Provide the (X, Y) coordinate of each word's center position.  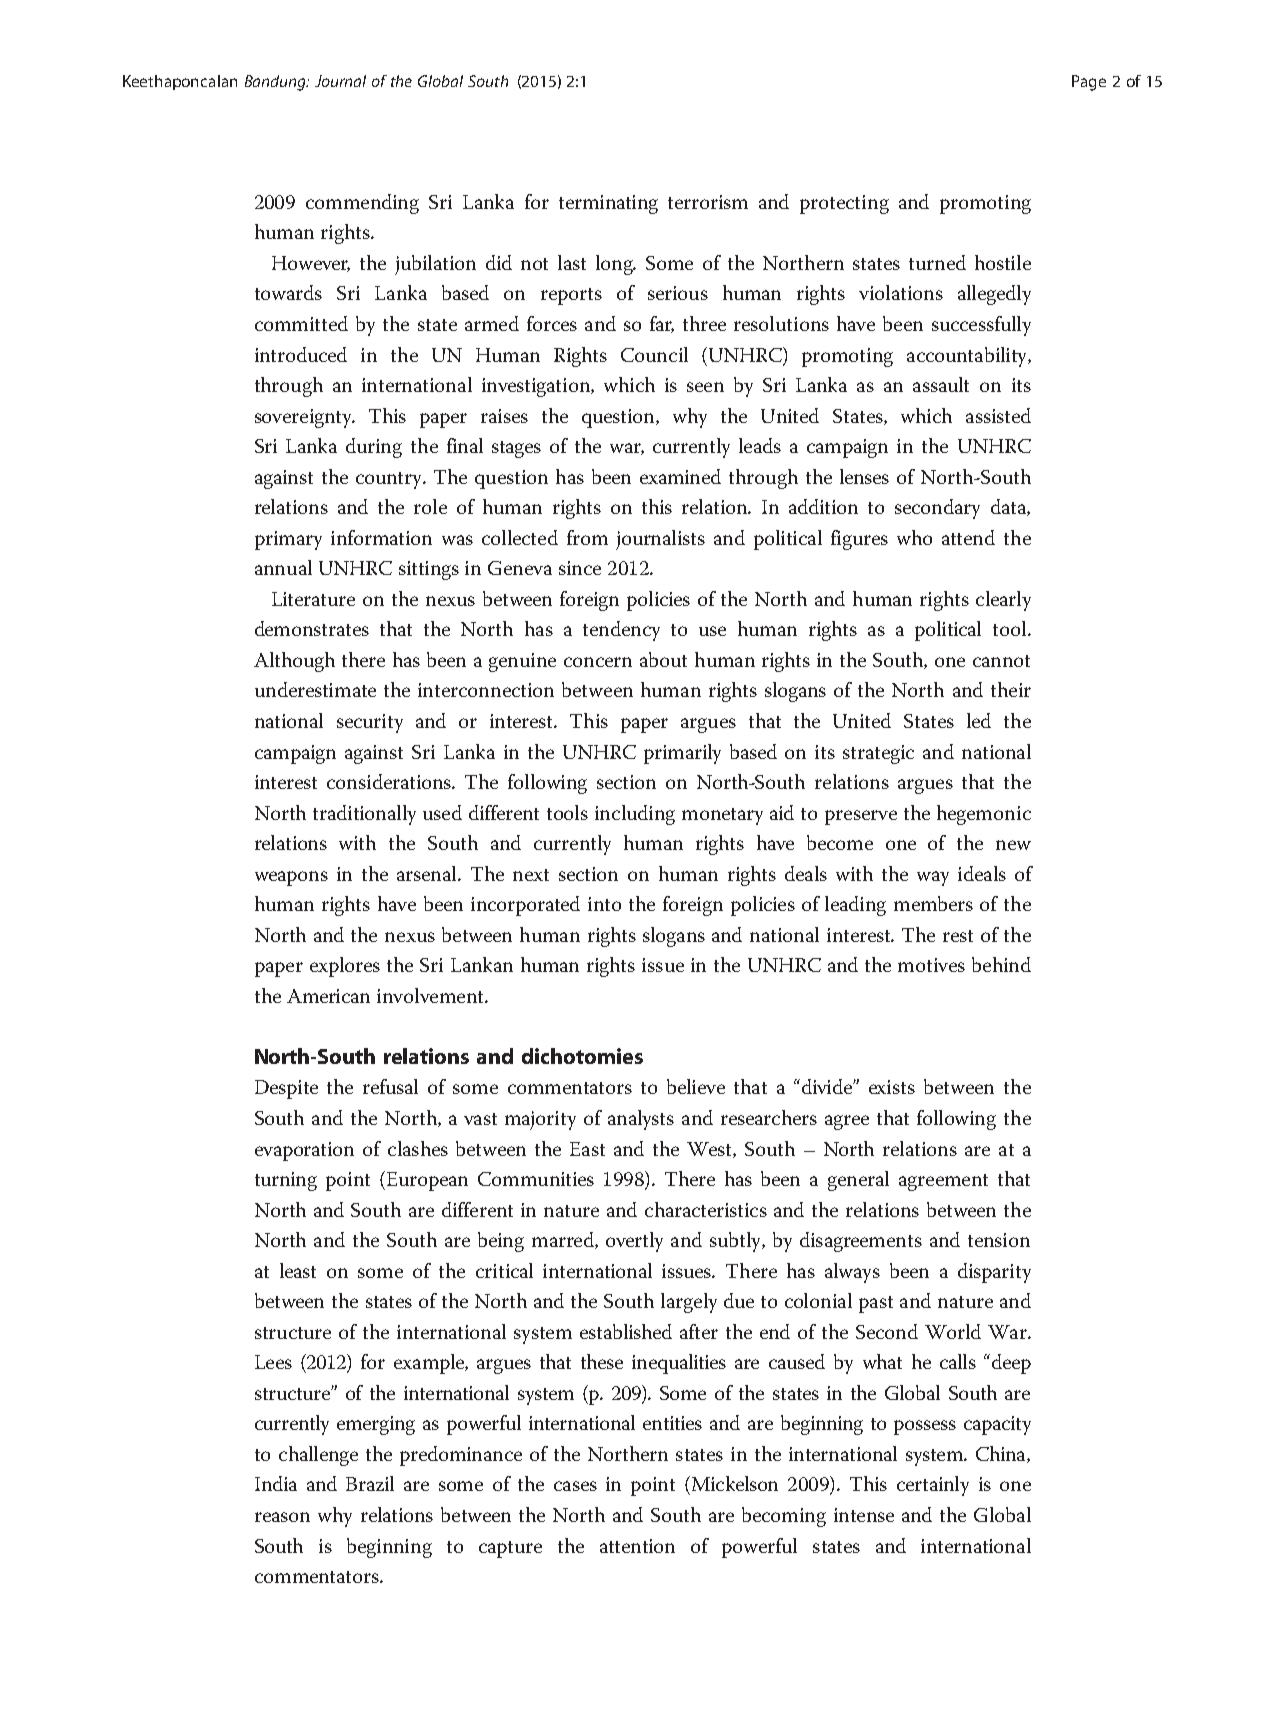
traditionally (364, 815)
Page (1089, 83)
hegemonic (984, 815)
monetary (722, 816)
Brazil (370, 1483)
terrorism (708, 202)
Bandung (277, 83)
